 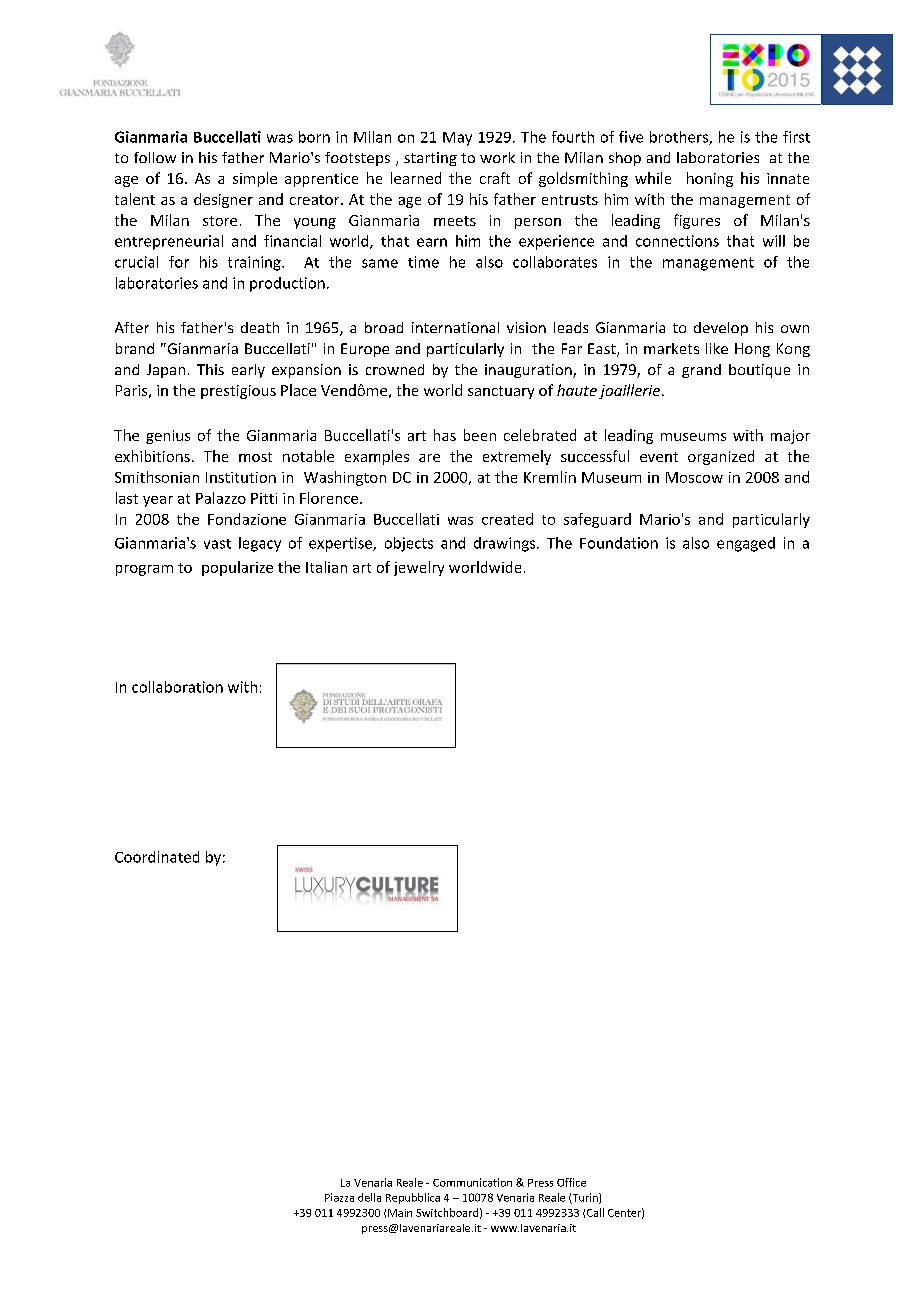 What do you see at coordinates (746, 544) in the screenshot?
I see `engaged` at bounding box center [746, 544].
